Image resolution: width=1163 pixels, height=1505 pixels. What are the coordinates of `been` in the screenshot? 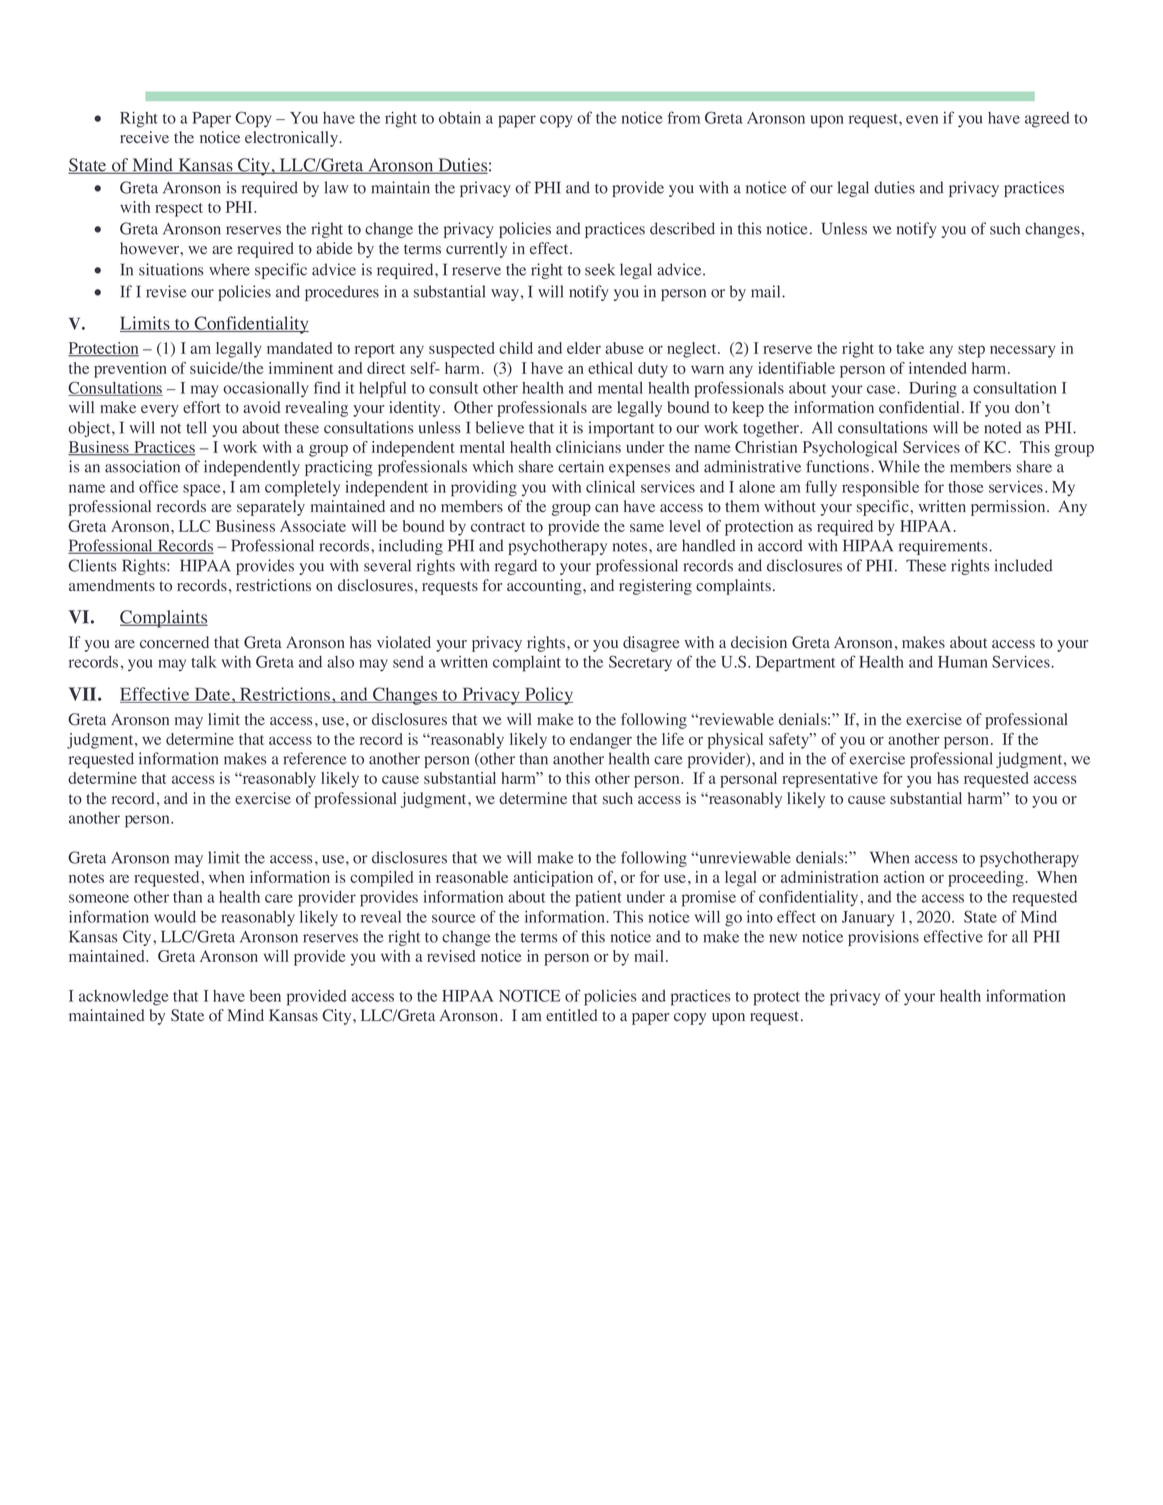 It's located at (265, 996).
